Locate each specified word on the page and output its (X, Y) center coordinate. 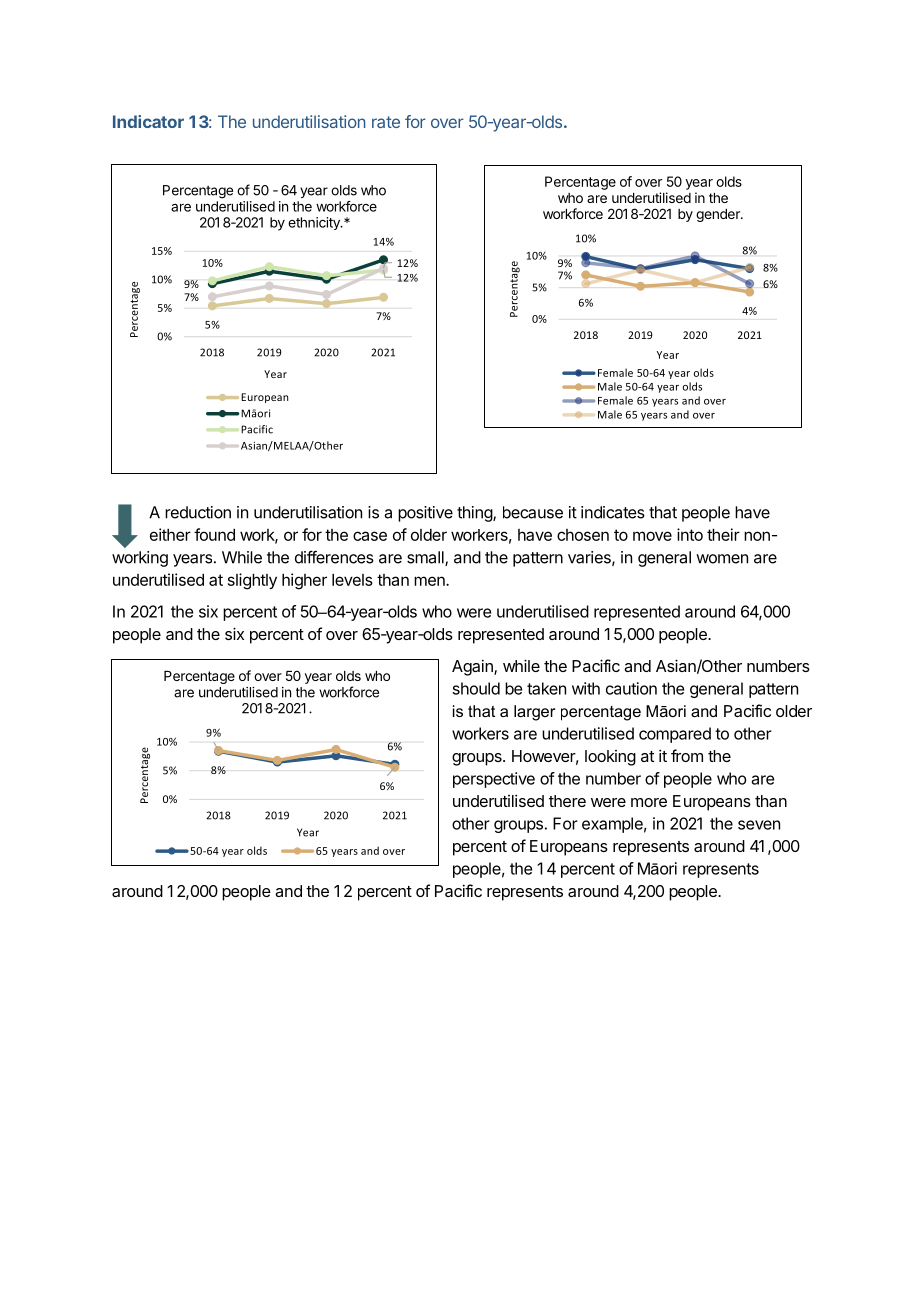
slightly (252, 581)
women (722, 559)
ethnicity (315, 223)
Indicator (148, 121)
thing (475, 514)
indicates (613, 512)
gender (719, 215)
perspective (494, 780)
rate (386, 122)
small (426, 558)
